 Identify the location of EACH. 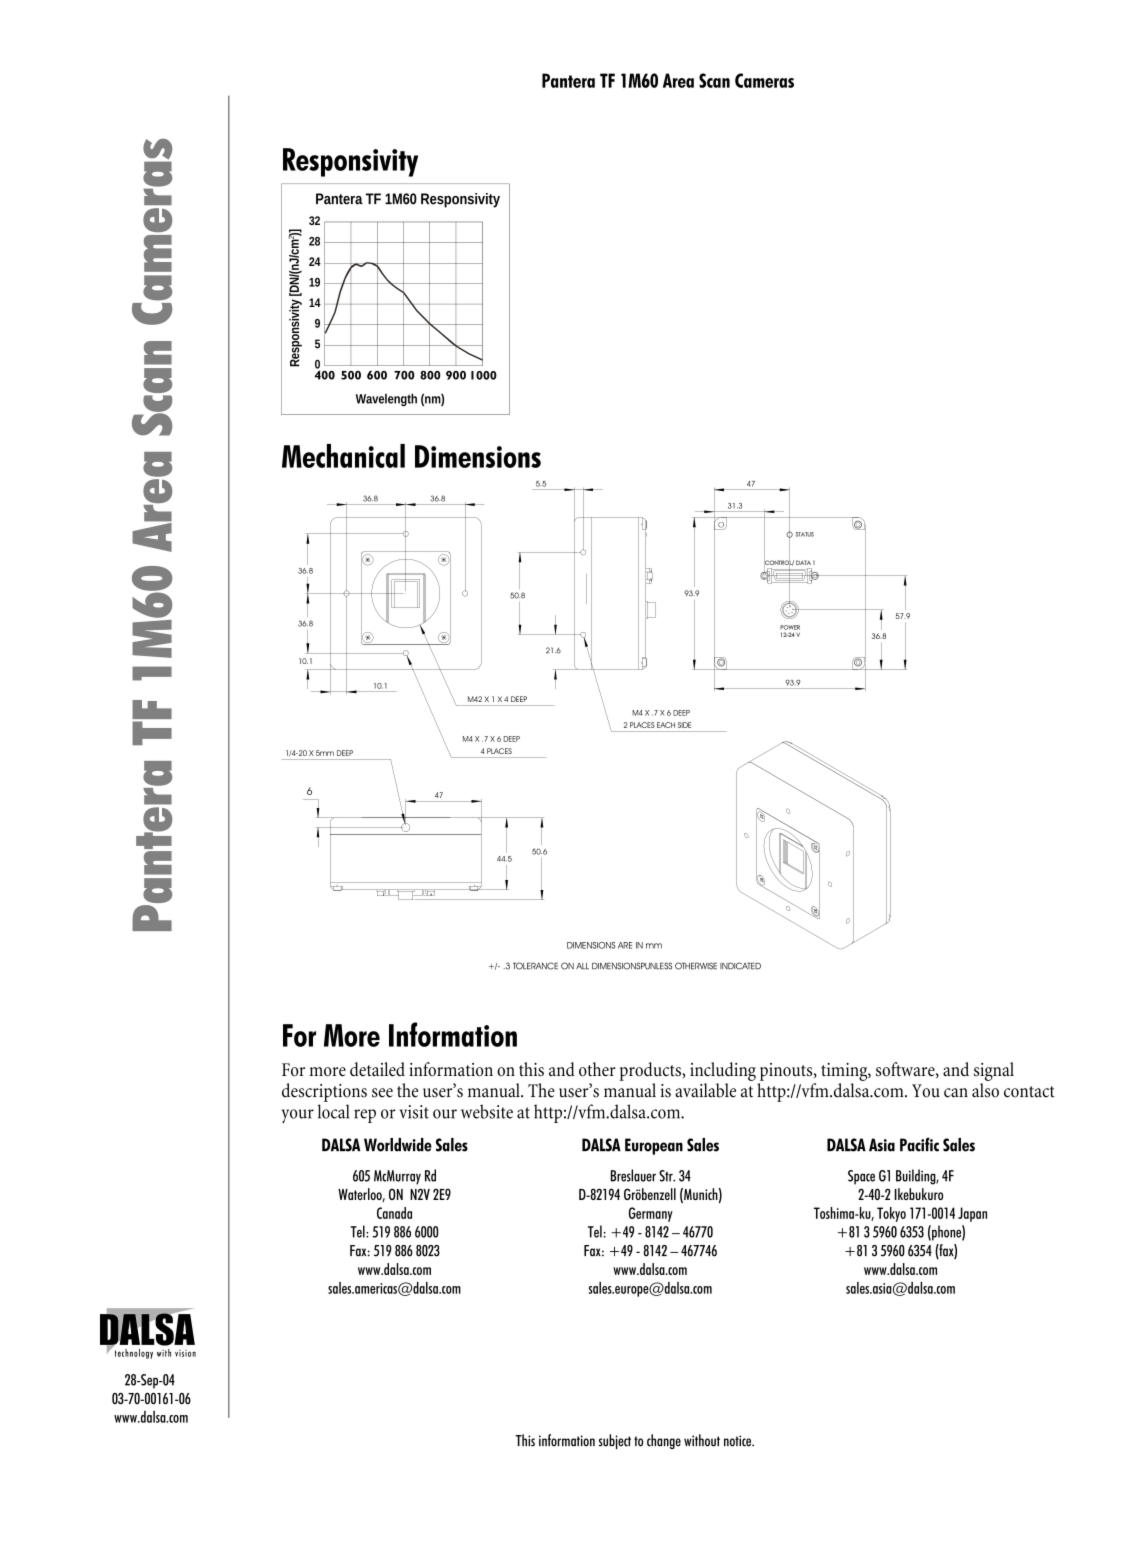
(666, 725).
